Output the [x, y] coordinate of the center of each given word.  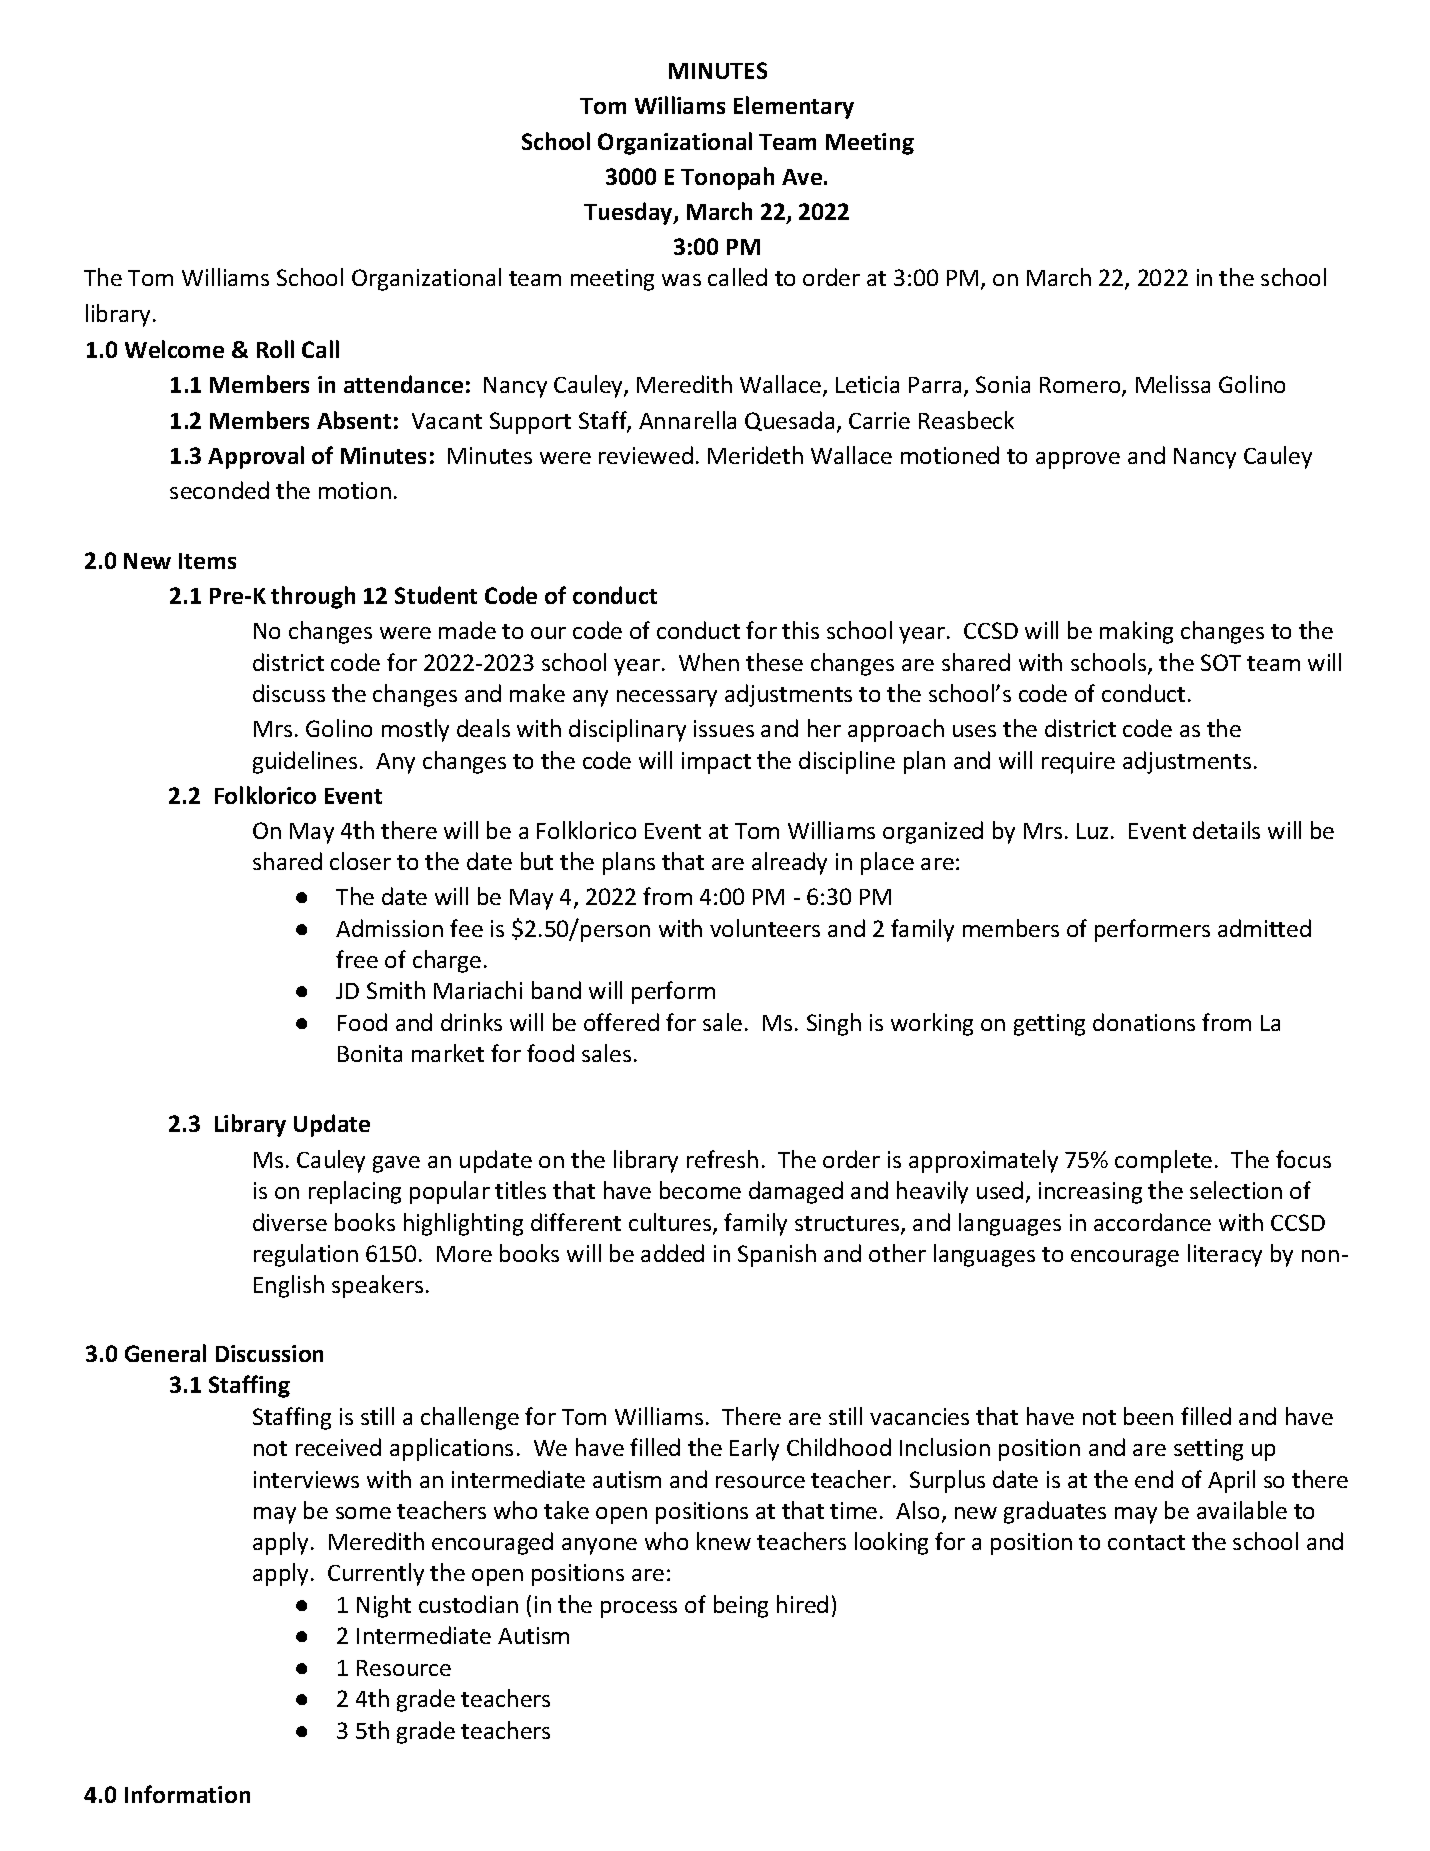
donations [1144, 1022]
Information [187, 1794]
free [357, 959]
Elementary [794, 107]
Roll [275, 349]
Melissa [1173, 384]
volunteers [765, 928]
